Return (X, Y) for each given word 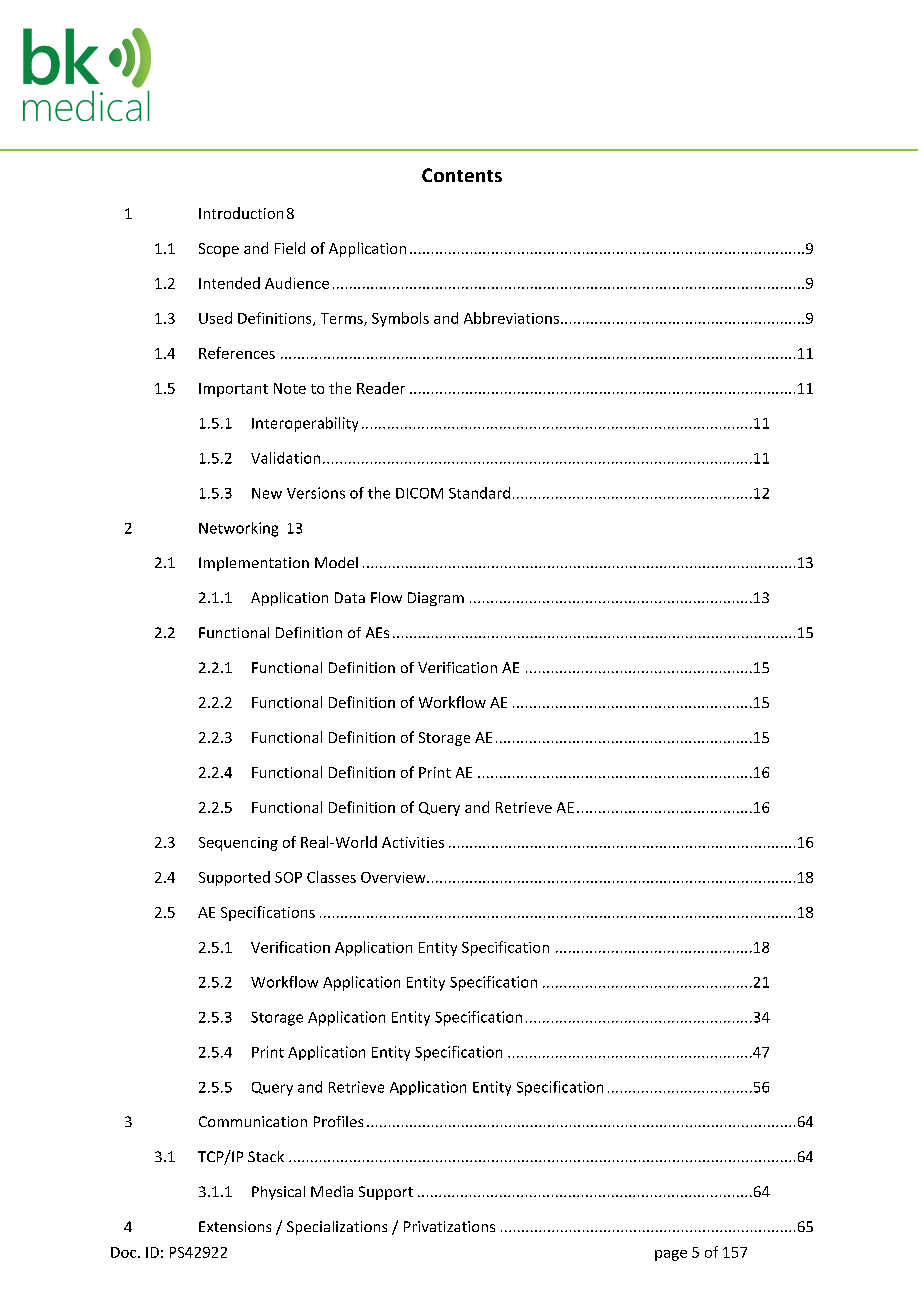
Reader (381, 388)
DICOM (419, 493)
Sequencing (238, 844)
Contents (462, 175)
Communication (253, 1121)
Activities (413, 842)
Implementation (254, 564)
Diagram (436, 599)
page (671, 1255)
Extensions (235, 1226)
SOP (288, 877)
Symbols (400, 319)
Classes (331, 877)
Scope (219, 250)
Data (350, 597)
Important (233, 390)
